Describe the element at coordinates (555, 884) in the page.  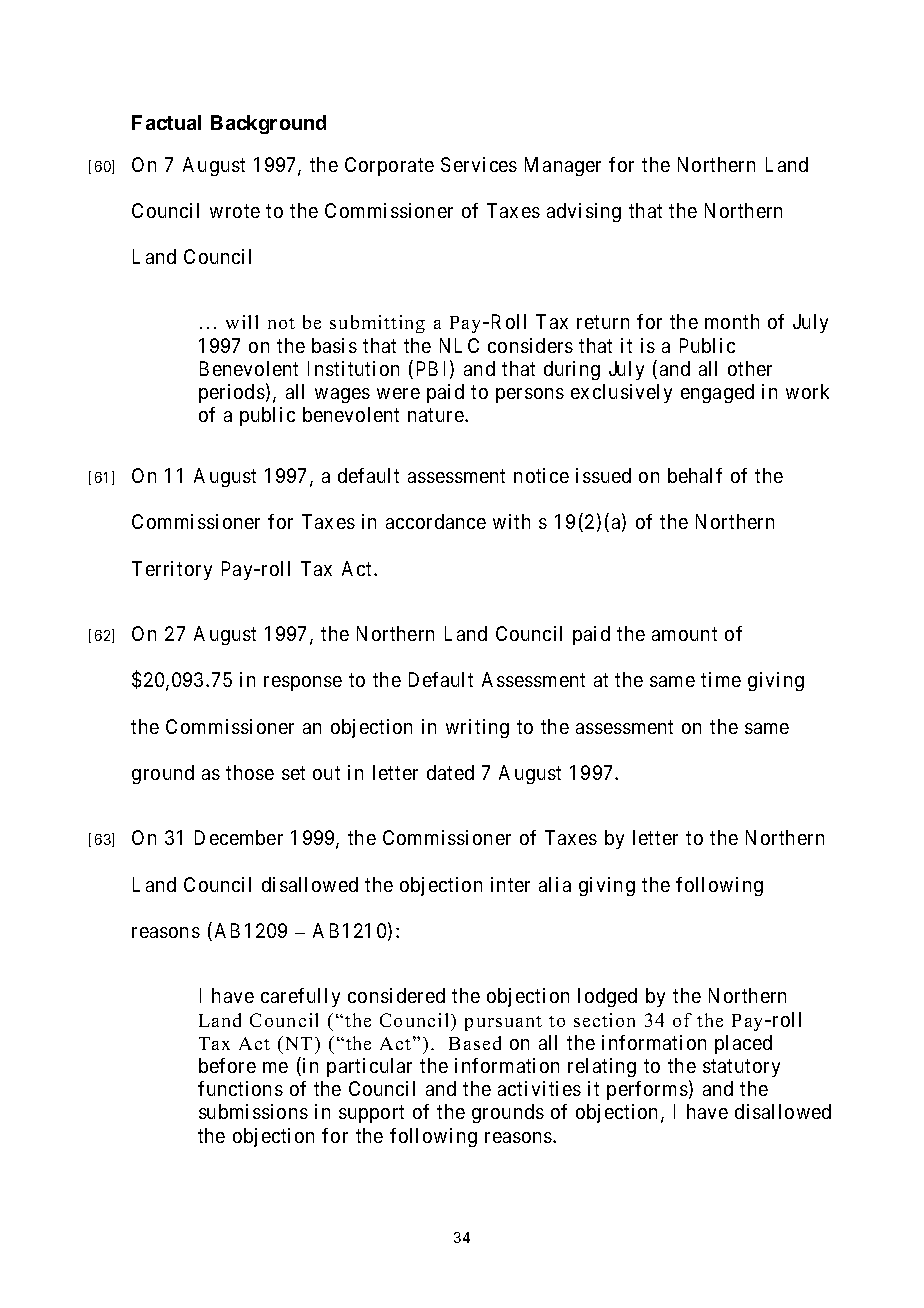
I see `alia` at that location.
